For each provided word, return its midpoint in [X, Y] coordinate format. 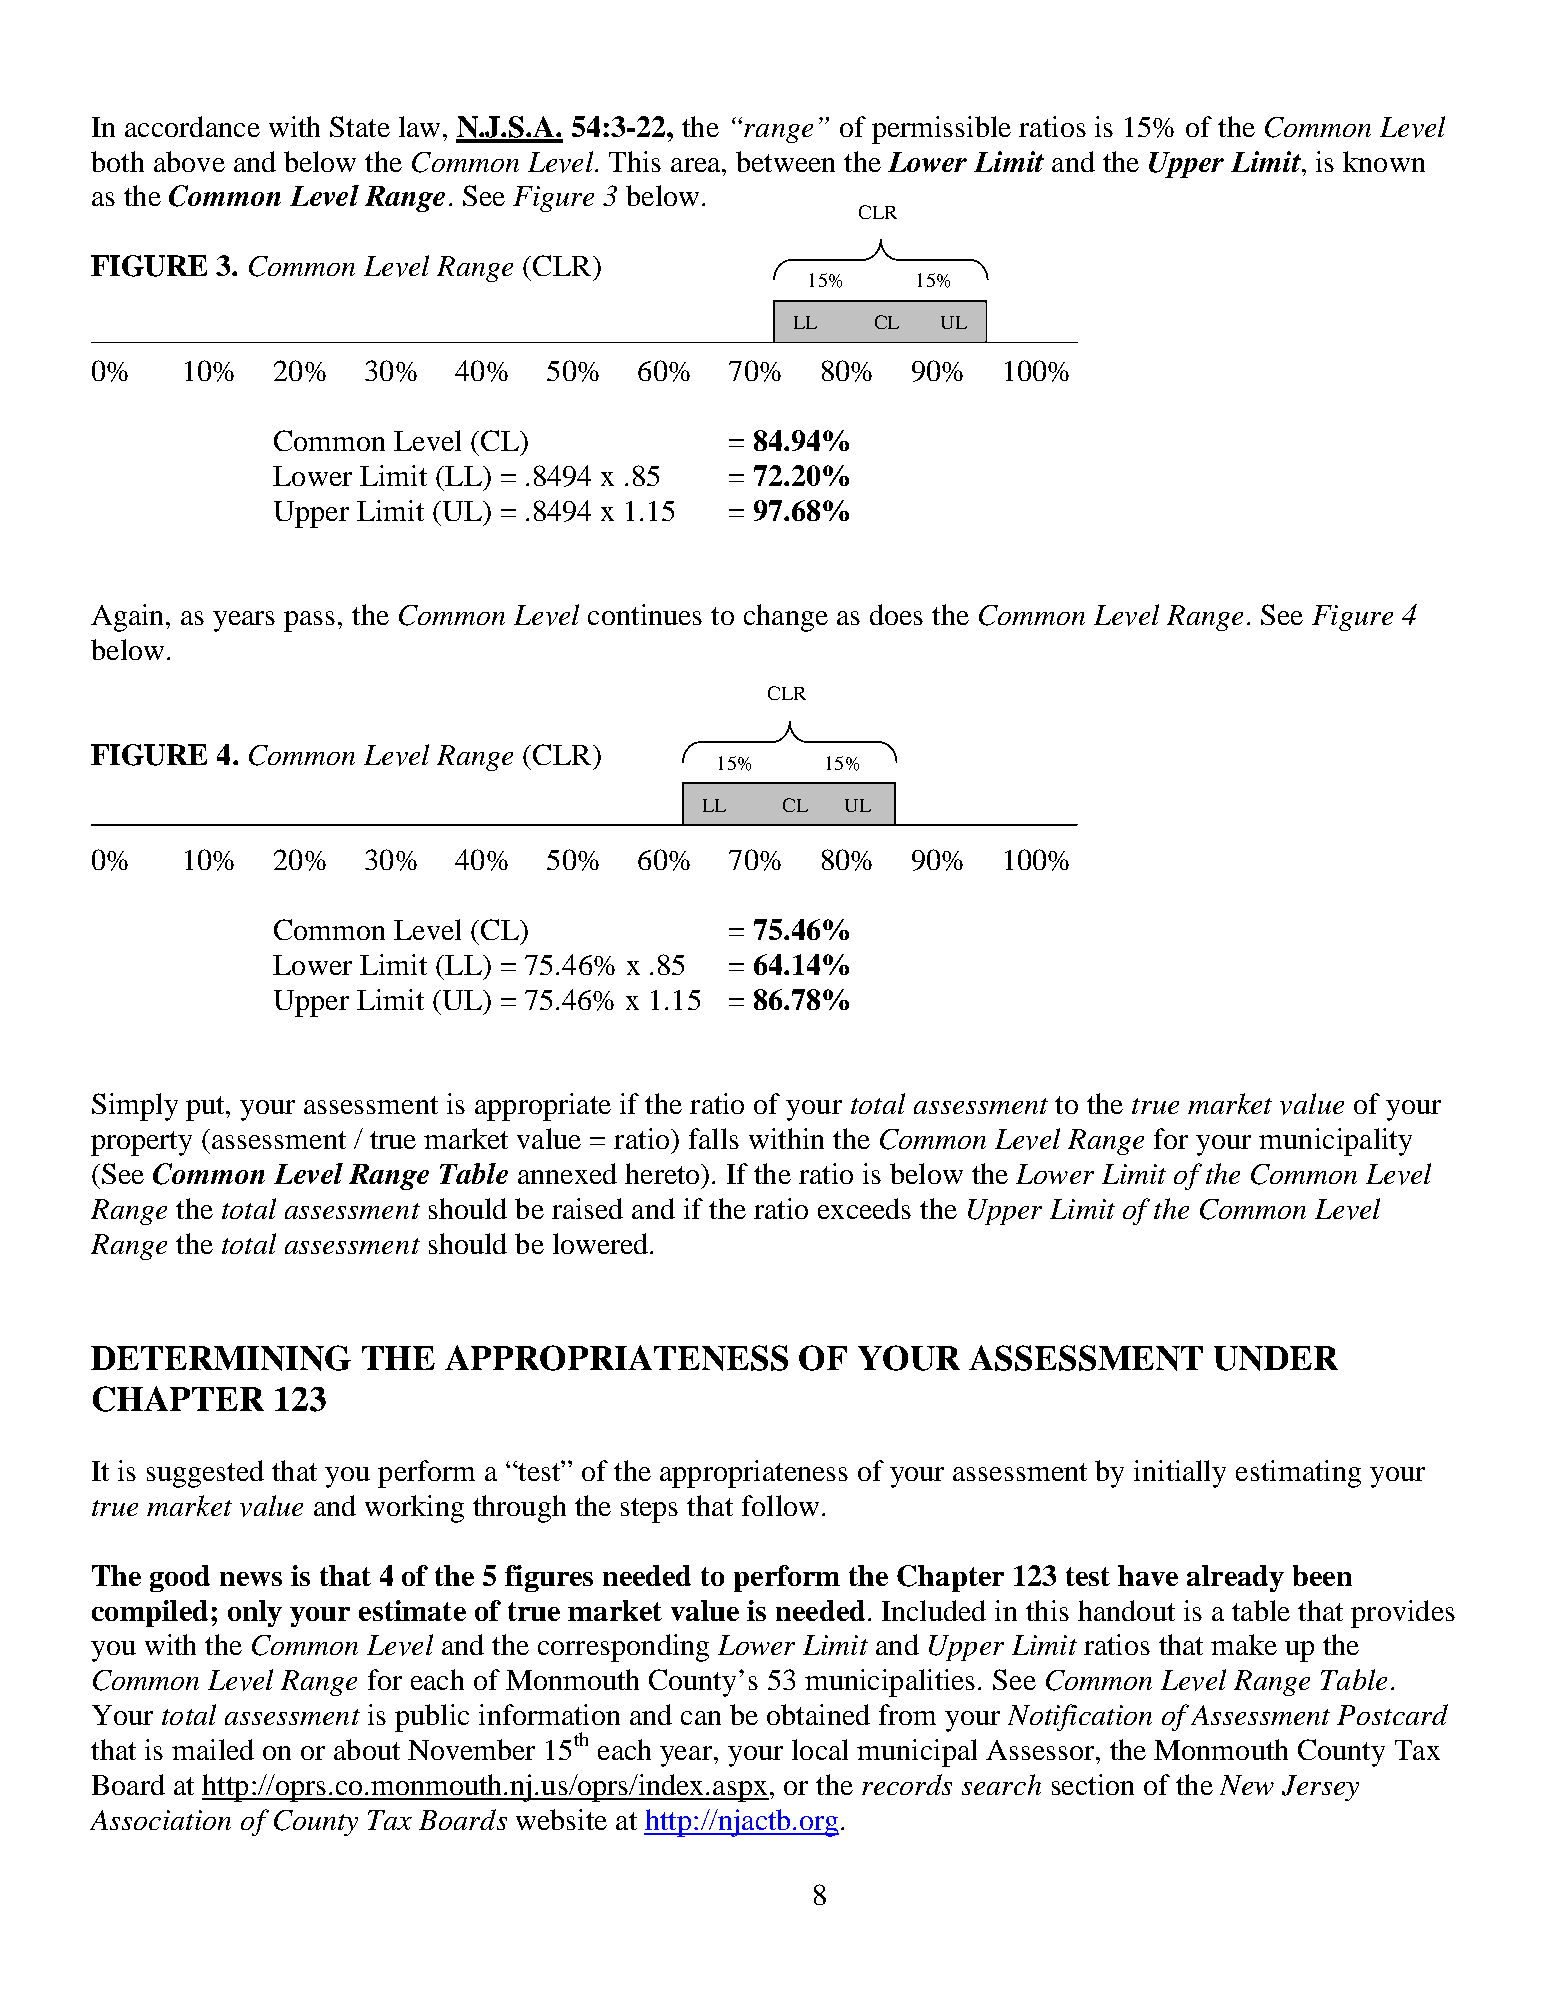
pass [309, 621]
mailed [213, 1749]
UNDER [1276, 1358]
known [1384, 161]
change [786, 618]
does [896, 614]
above [189, 161]
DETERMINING [221, 1358]
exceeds [864, 1208]
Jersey [1320, 1788]
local [820, 1749]
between [785, 161]
